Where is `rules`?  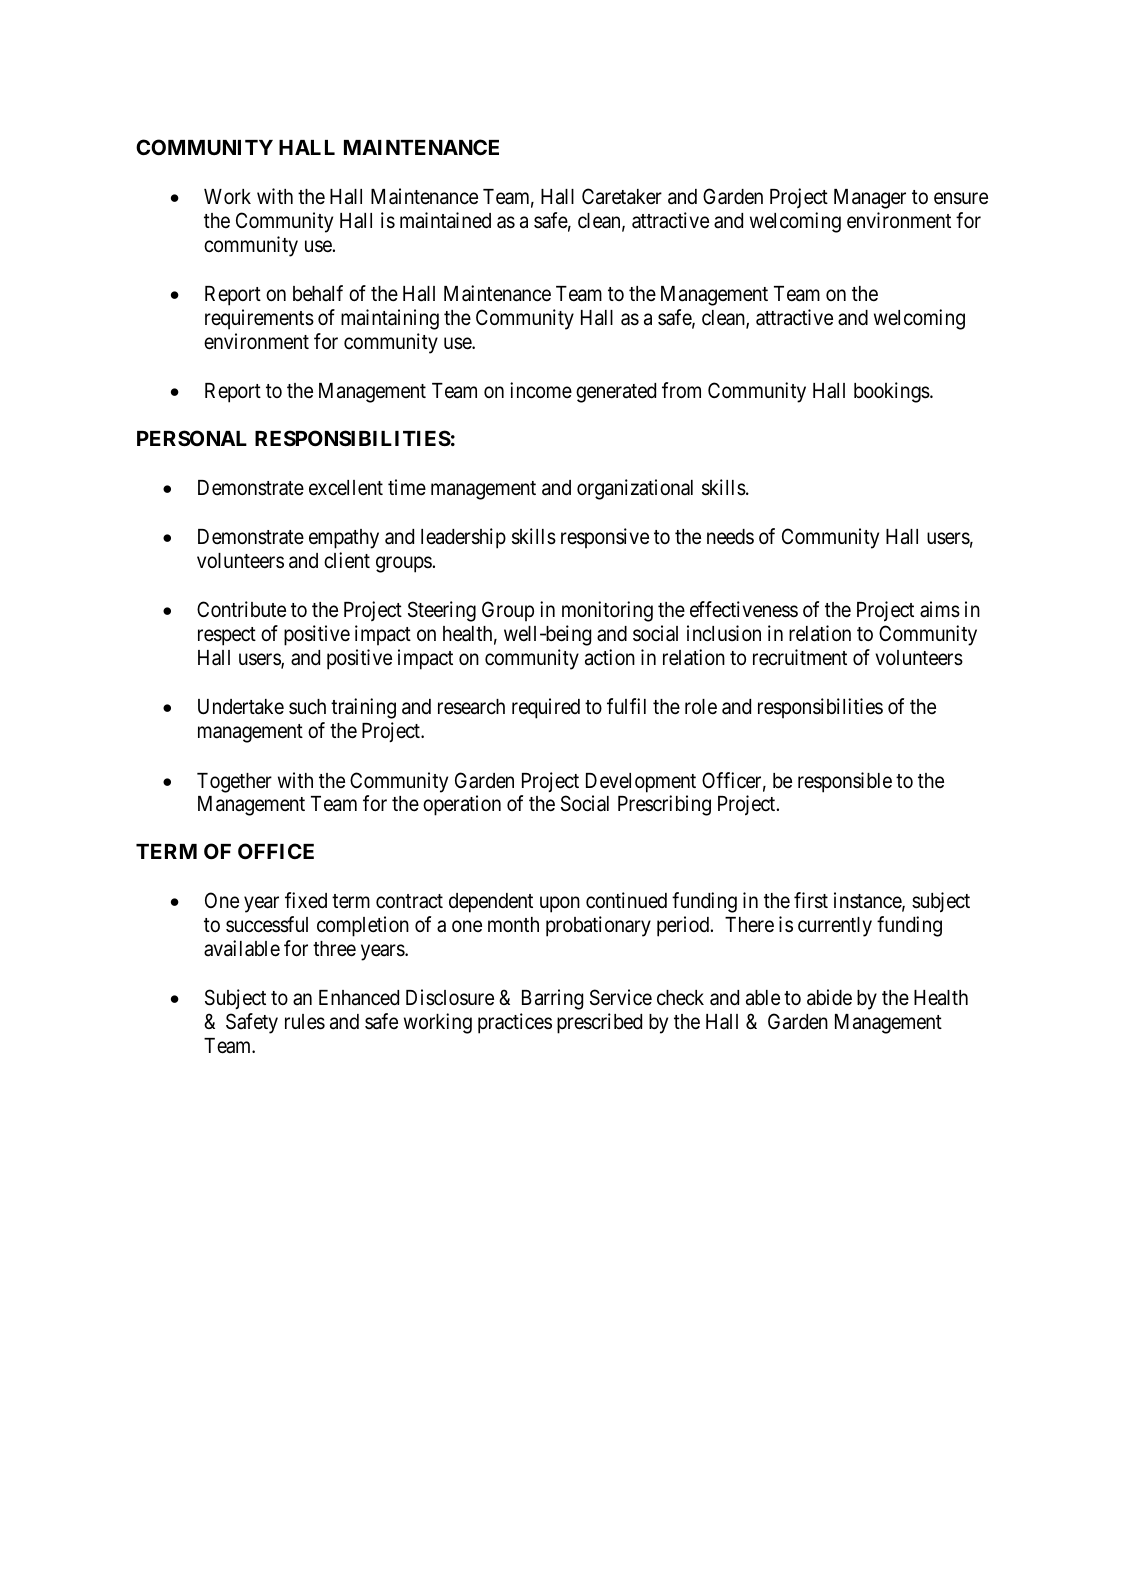 rules is located at coordinates (305, 1022).
